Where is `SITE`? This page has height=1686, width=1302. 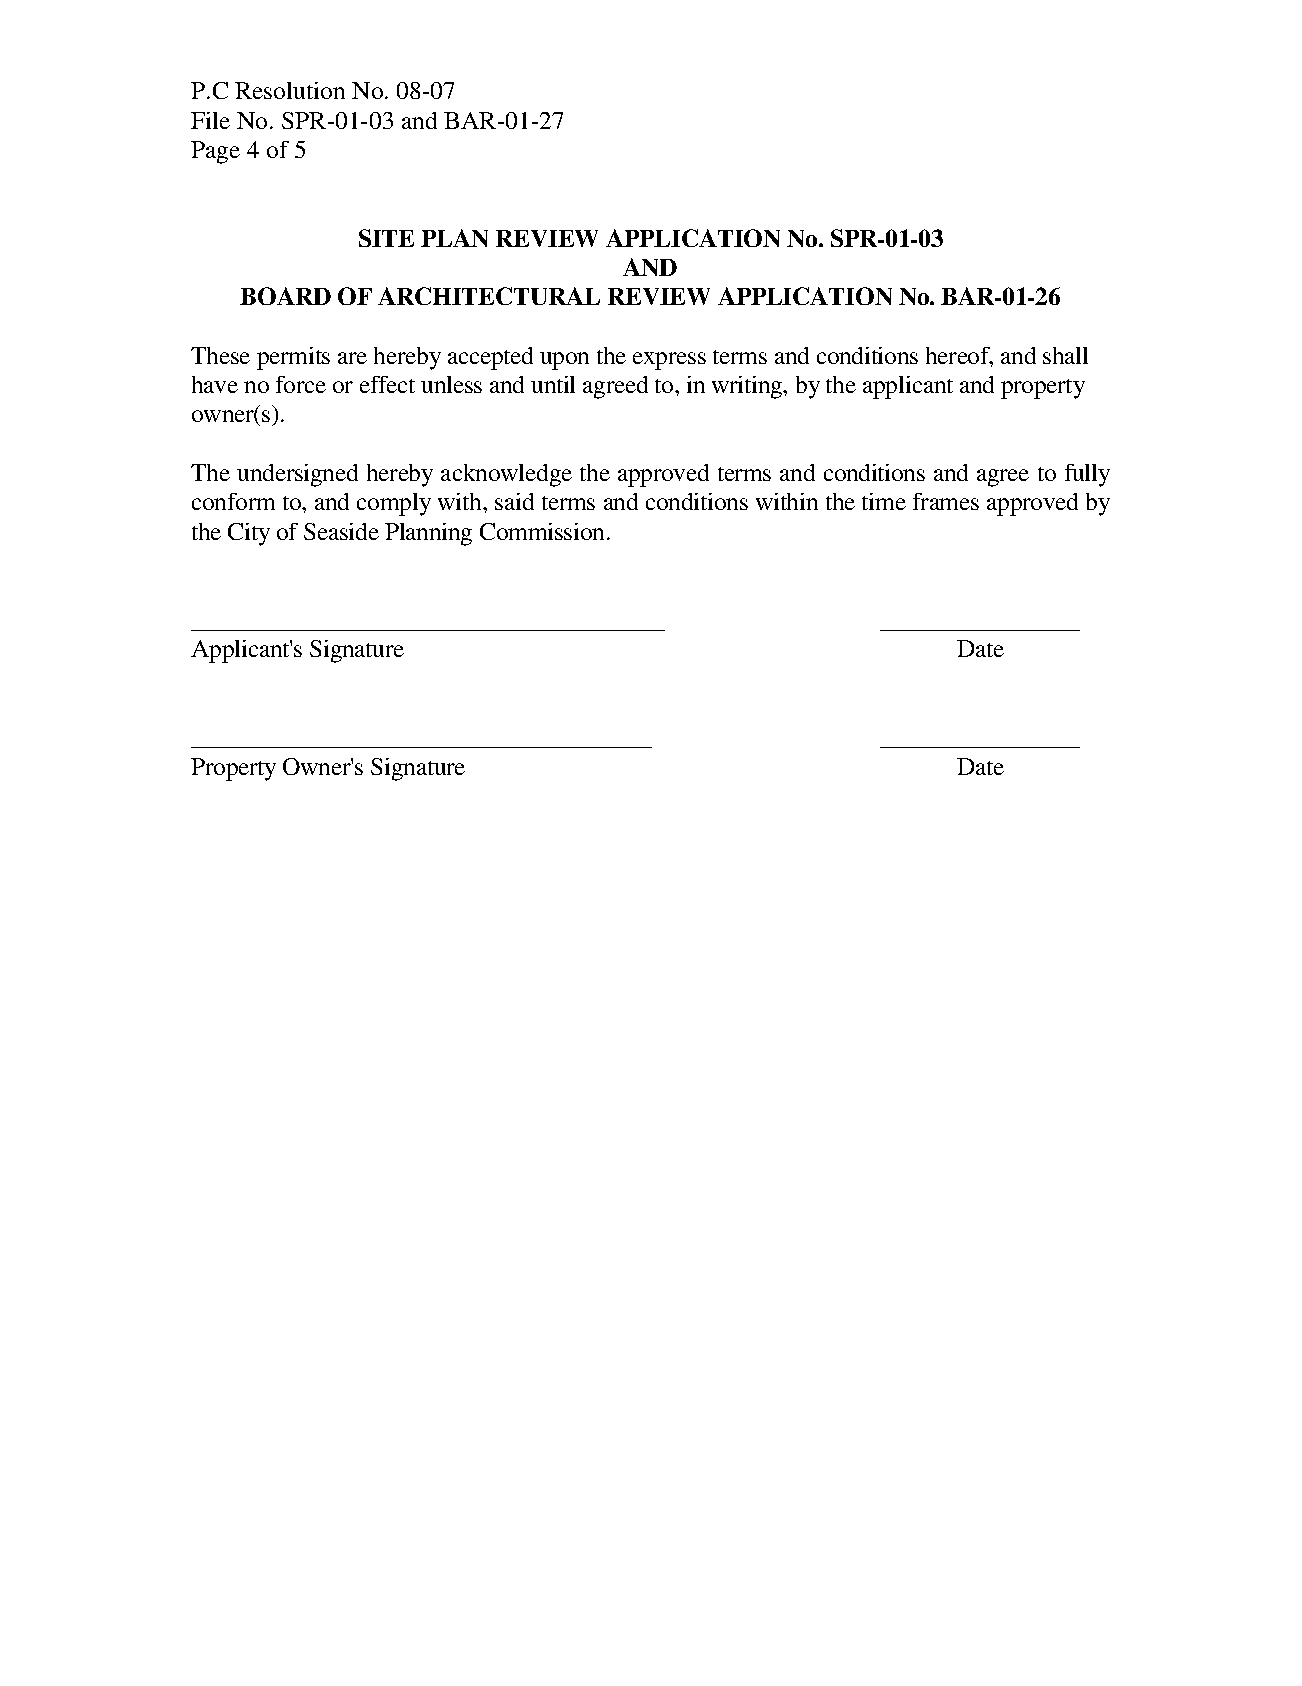 SITE is located at coordinates (386, 238).
